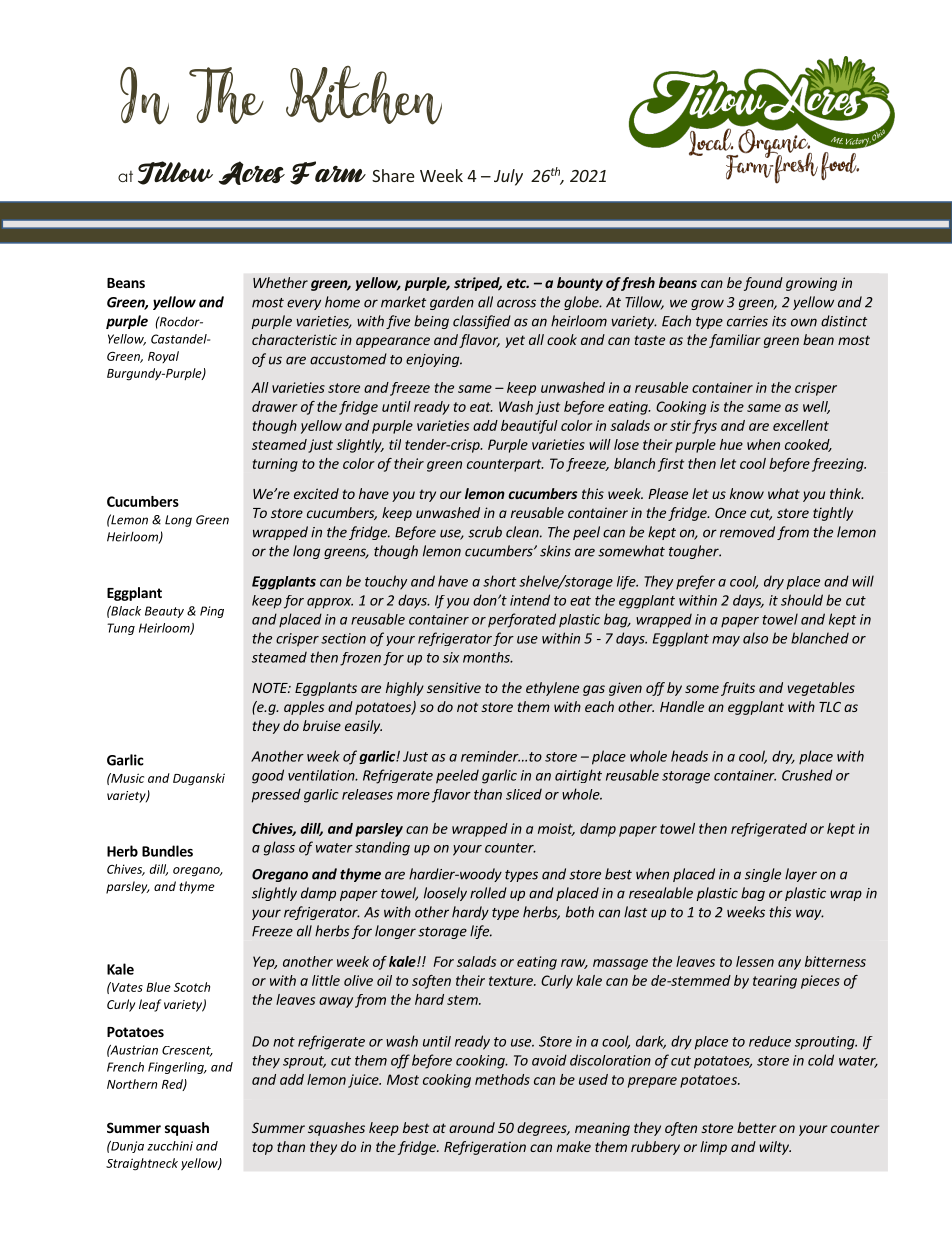  I want to click on Bundles, so click(167, 851).
